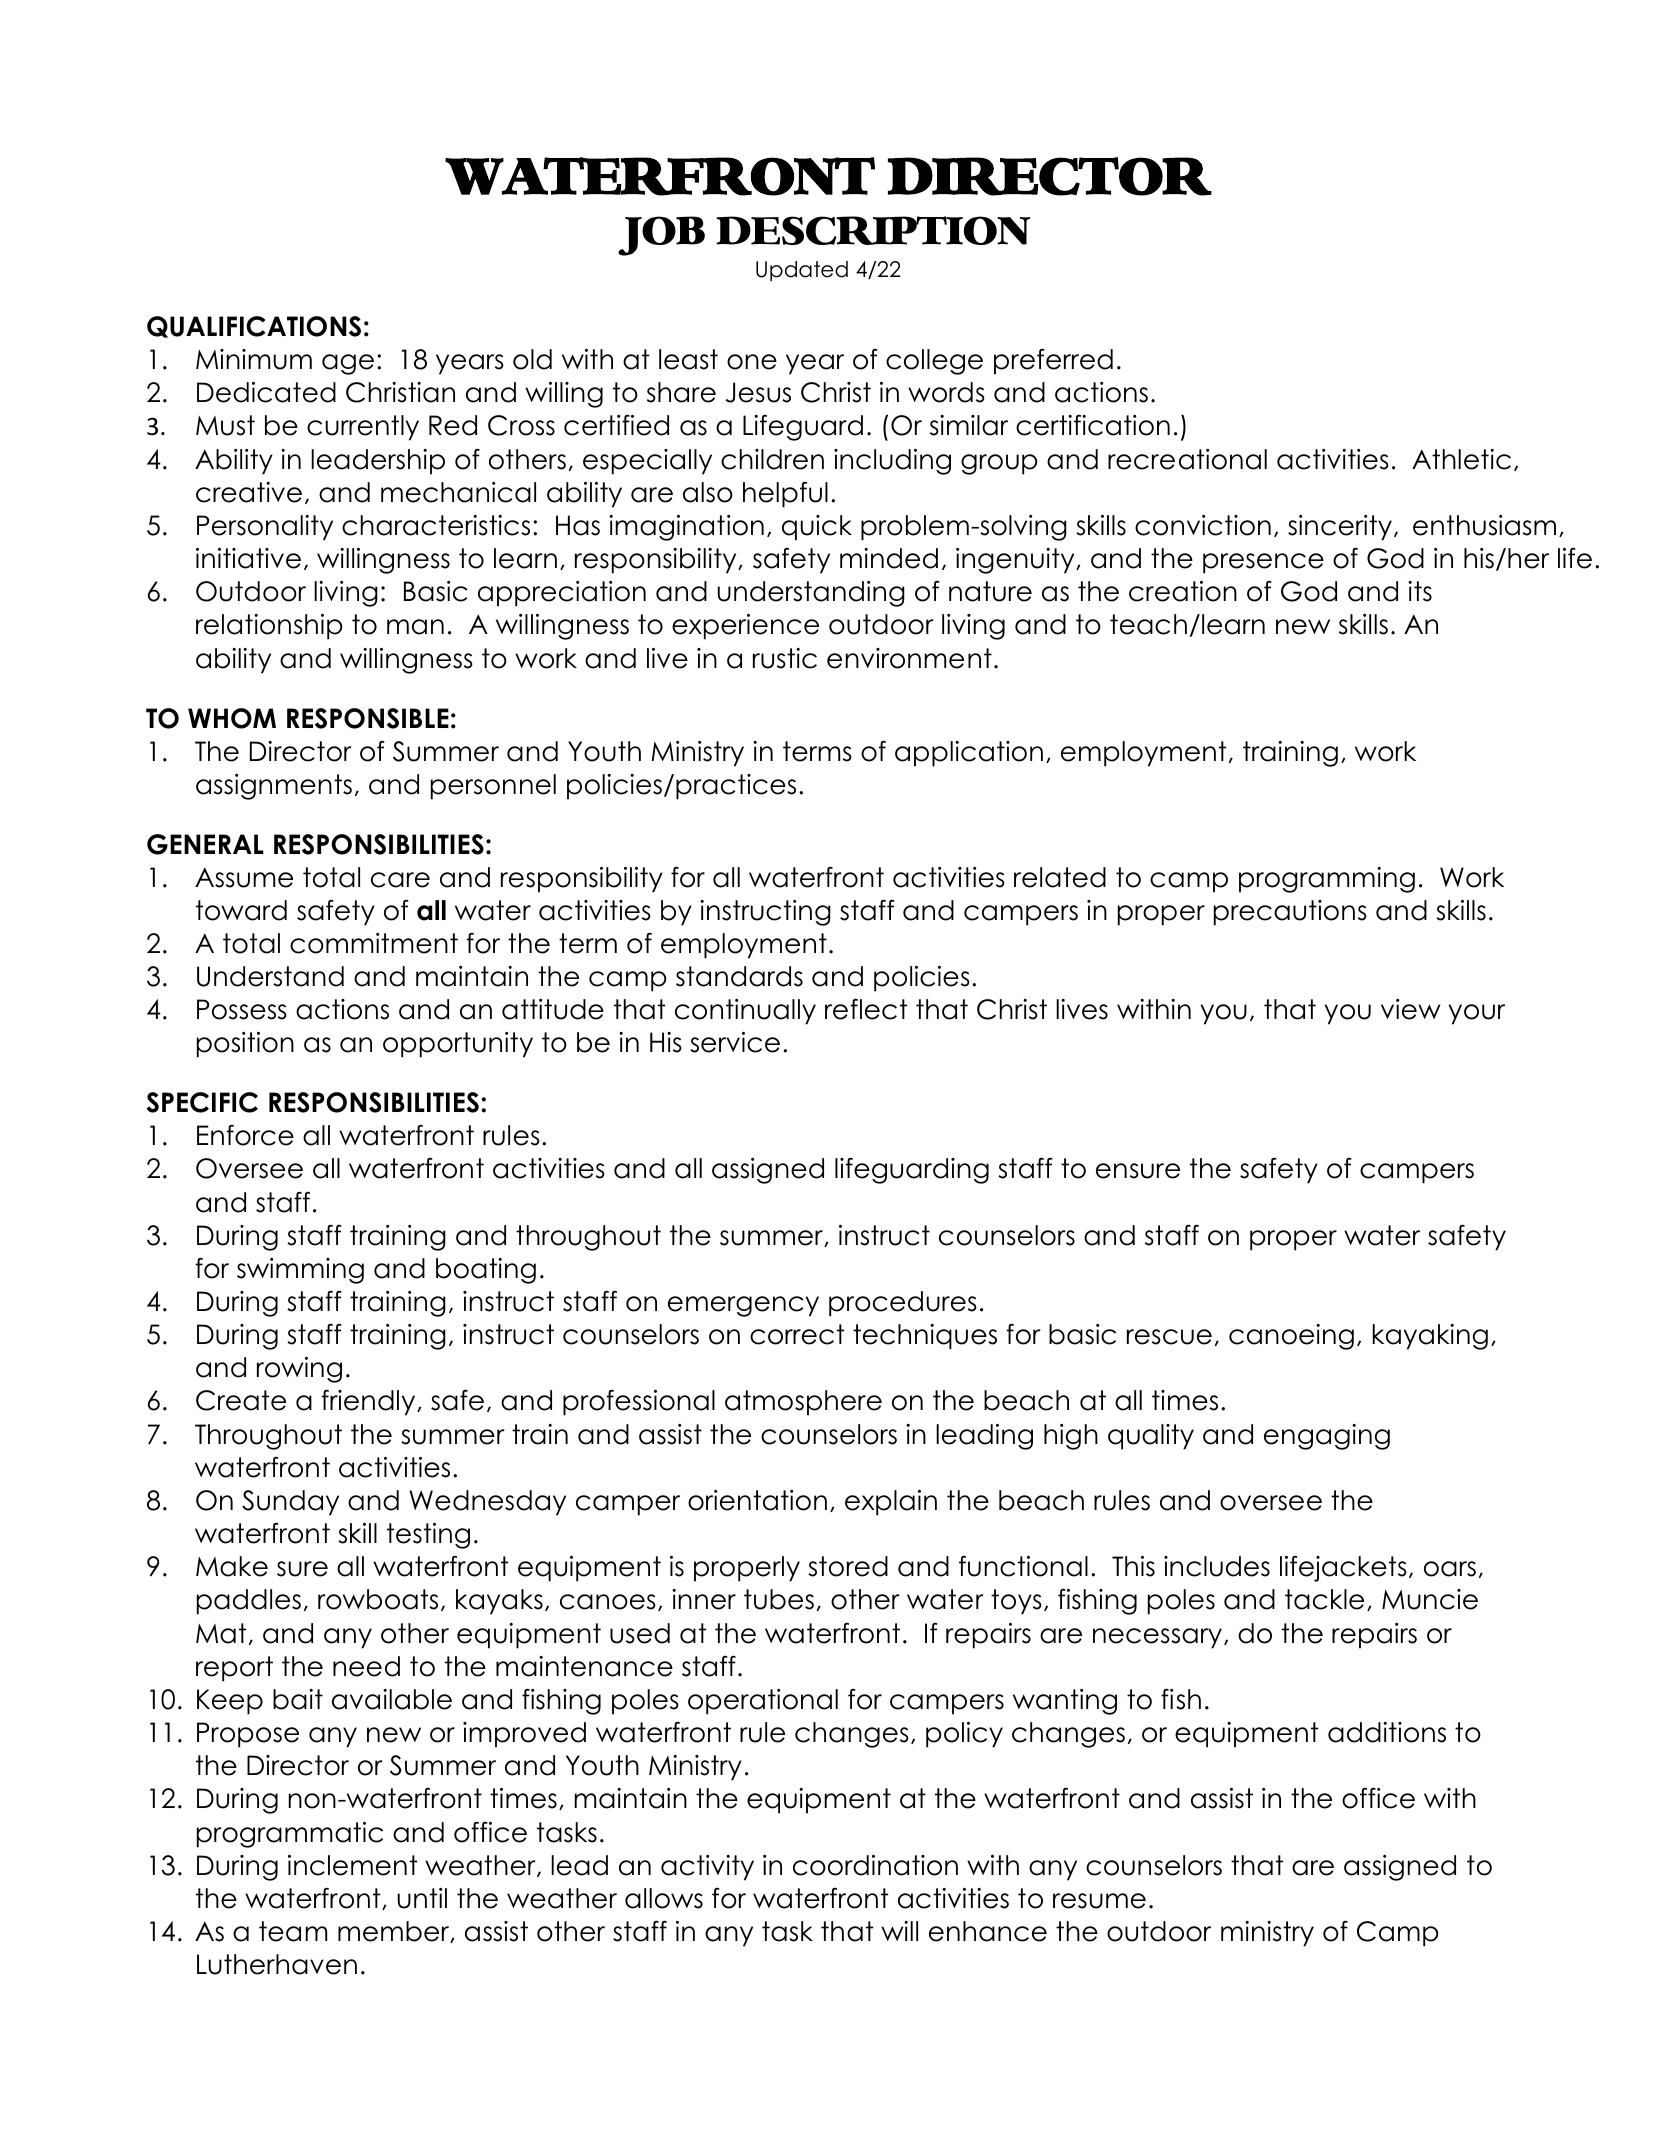 This page has height=2142, width=1655. What do you see at coordinates (1410, 1009) in the page?
I see `view` at bounding box center [1410, 1009].
